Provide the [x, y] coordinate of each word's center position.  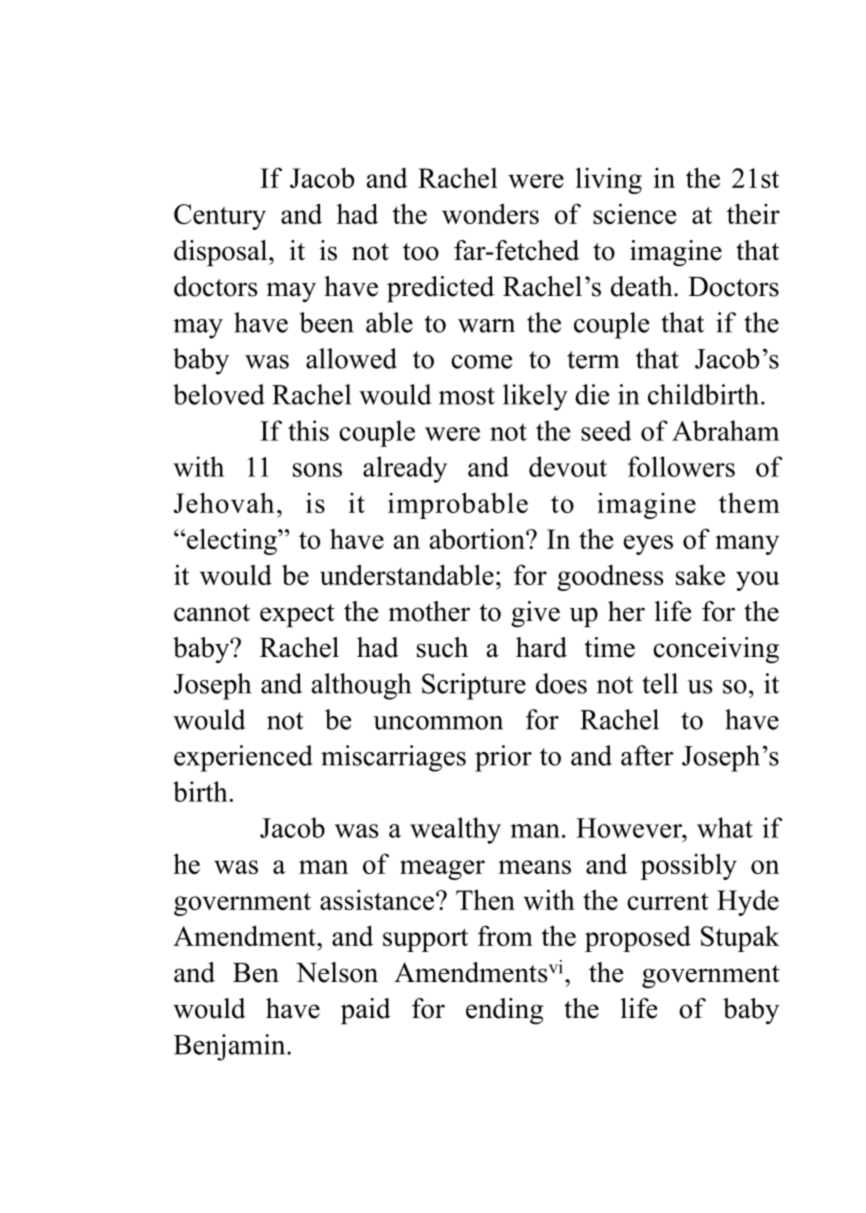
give [535, 614]
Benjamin [231, 1047]
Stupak [740, 938]
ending [504, 1011]
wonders [490, 213]
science [634, 213]
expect [297, 615]
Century [220, 217]
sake [700, 574]
